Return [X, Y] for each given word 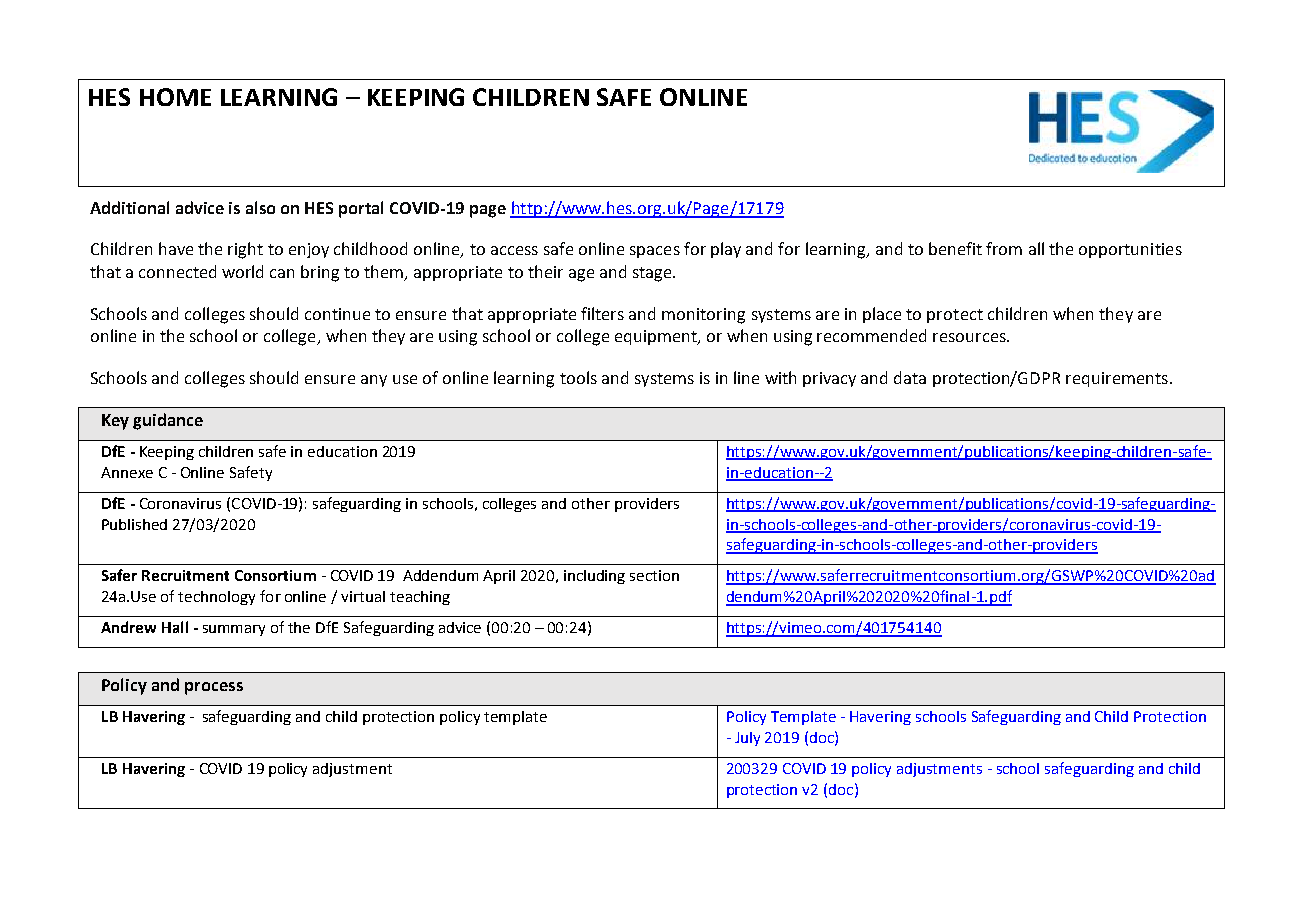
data [910, 377]
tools [578, 377]
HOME [175, 97]
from [1004, 248]
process [214, 688]
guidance [168, 421]
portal [361, 209]
